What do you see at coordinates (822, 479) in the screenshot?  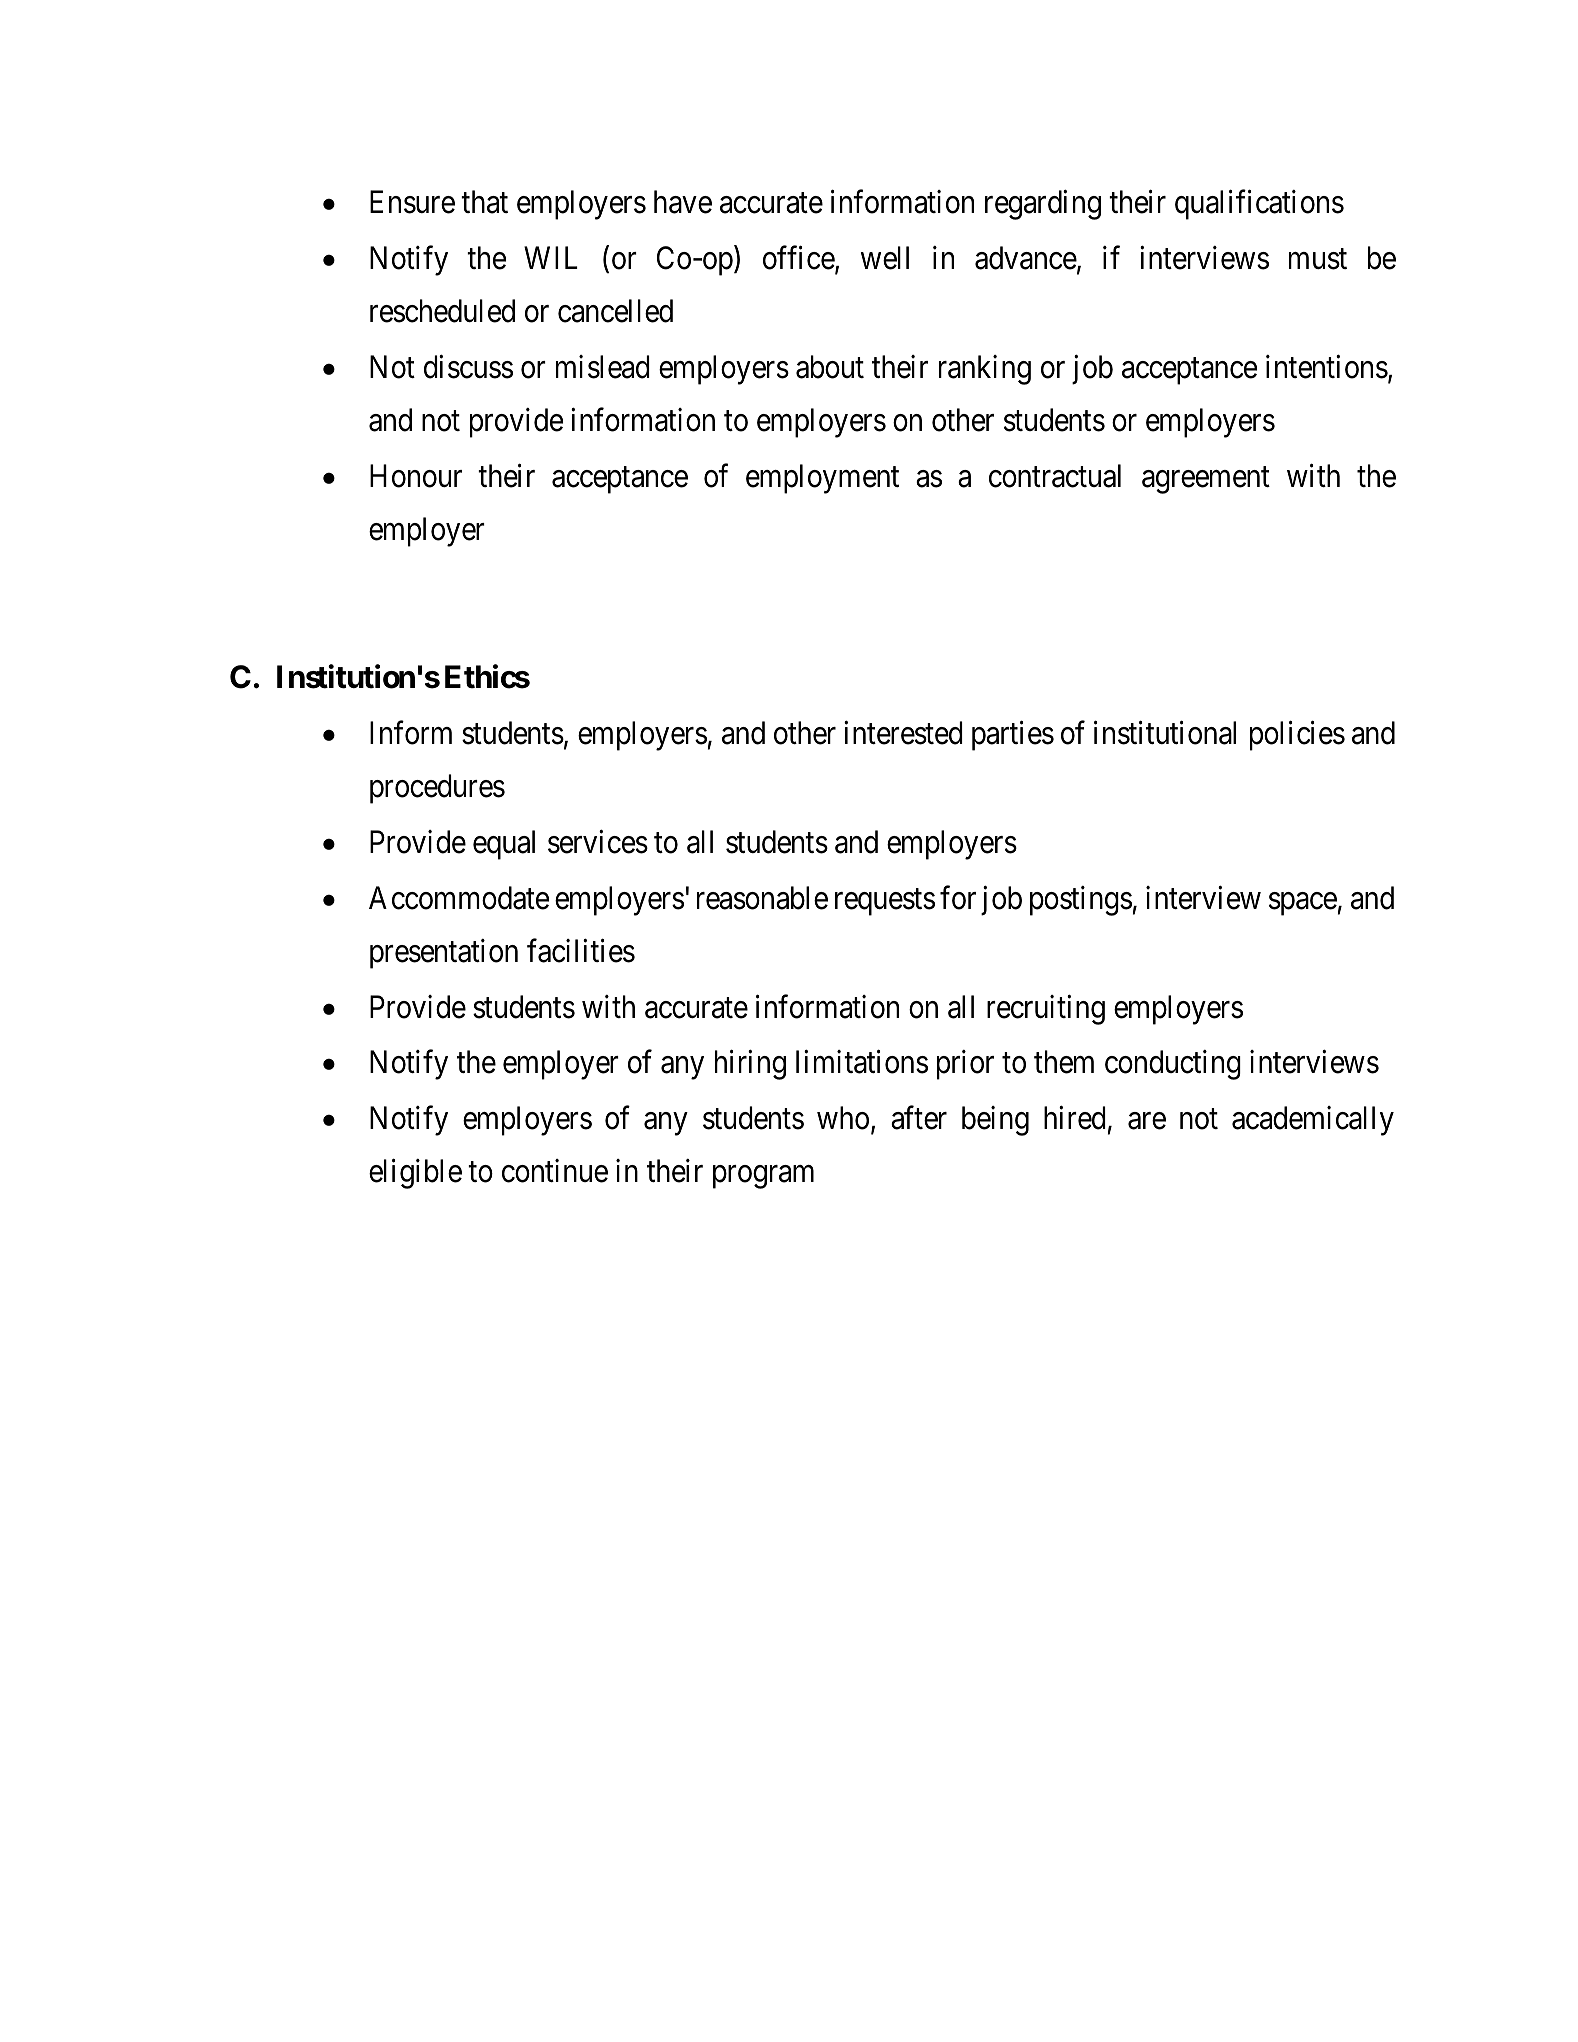 I see `employment` at bounding box center [822, 479].
